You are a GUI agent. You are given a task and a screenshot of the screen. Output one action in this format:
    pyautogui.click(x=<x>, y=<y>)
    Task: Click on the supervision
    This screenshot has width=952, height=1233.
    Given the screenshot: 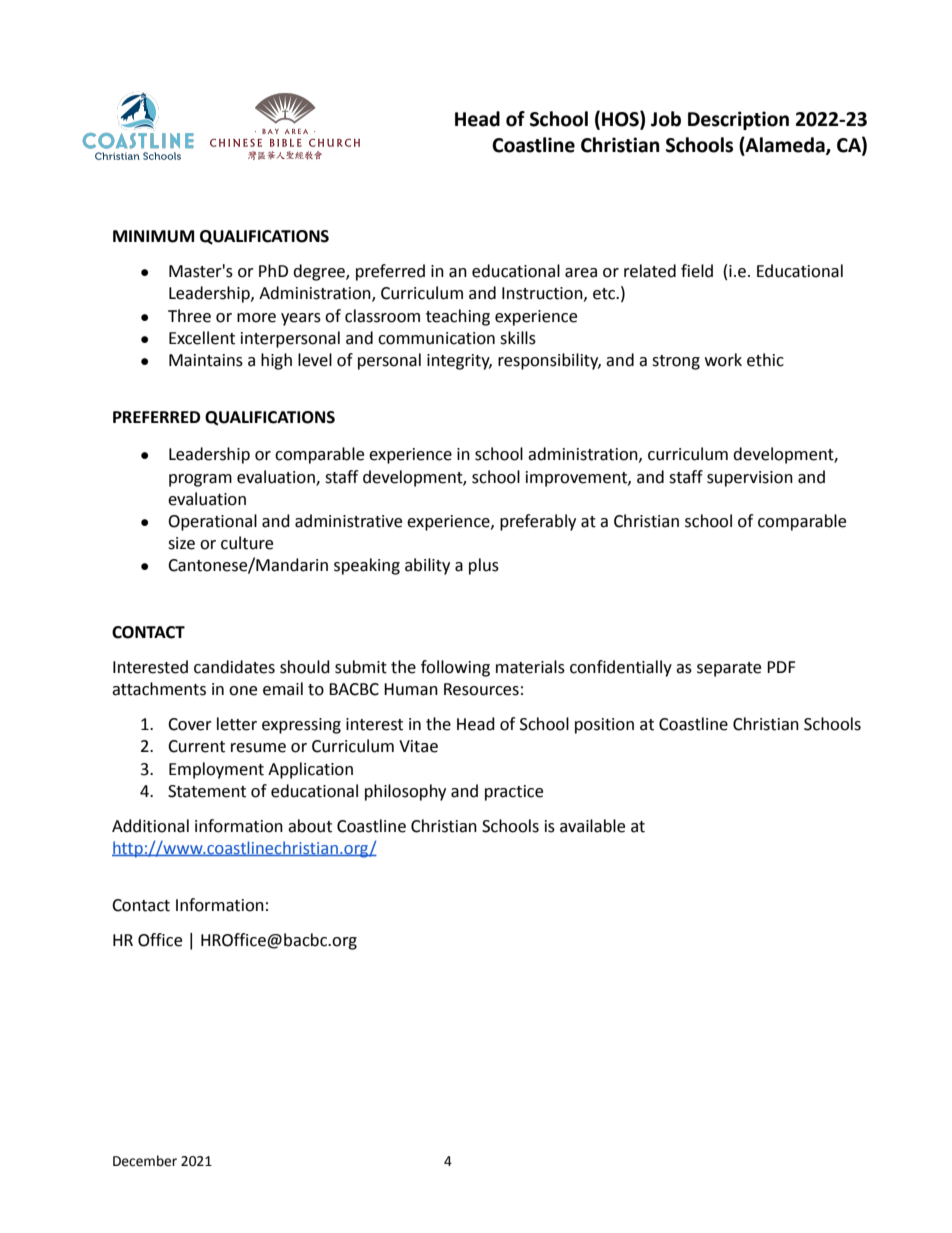 What is the action you would take?
    pyautogui.click(x=750, y=479)
